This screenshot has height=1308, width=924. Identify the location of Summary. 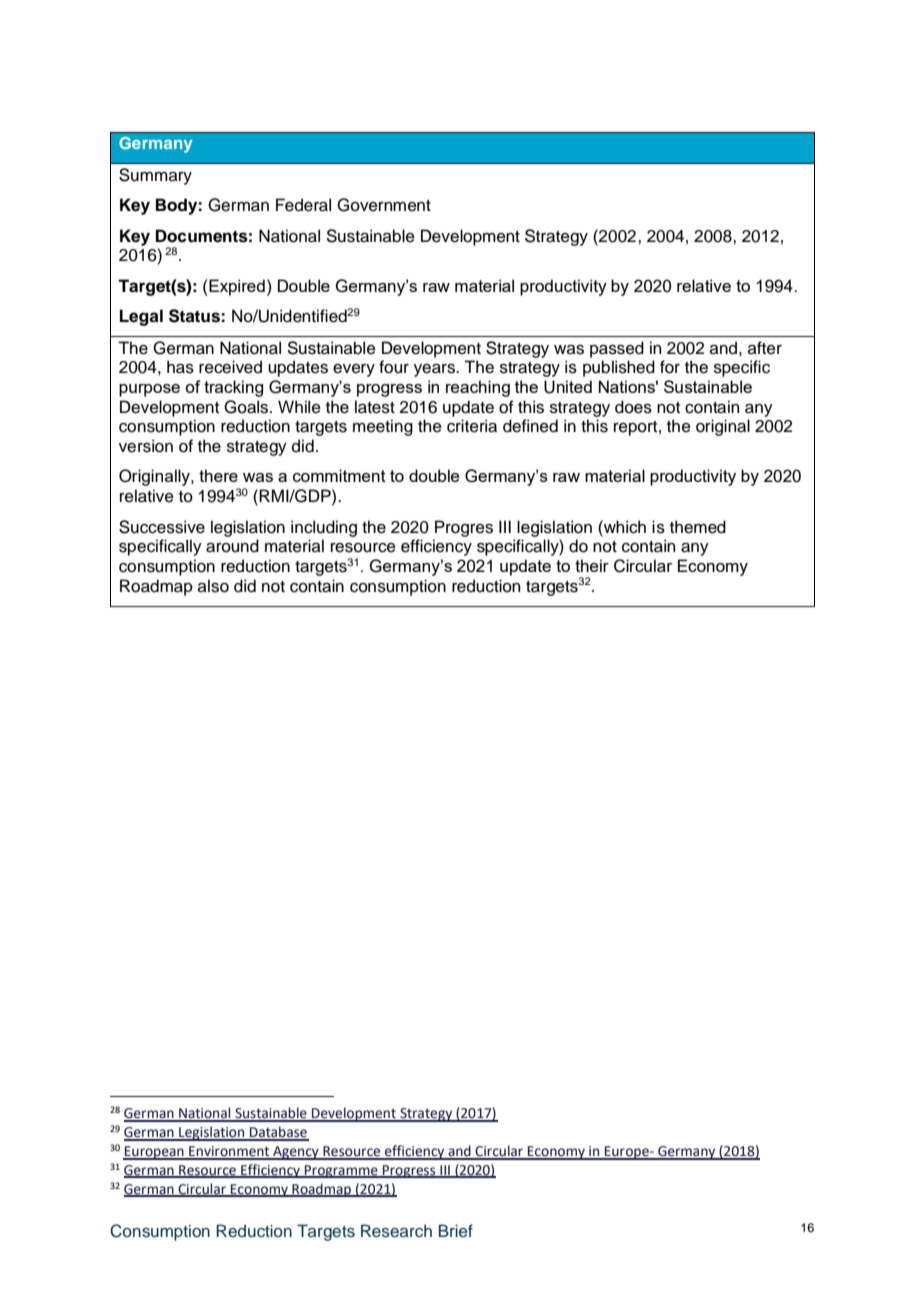
(155, 176).
